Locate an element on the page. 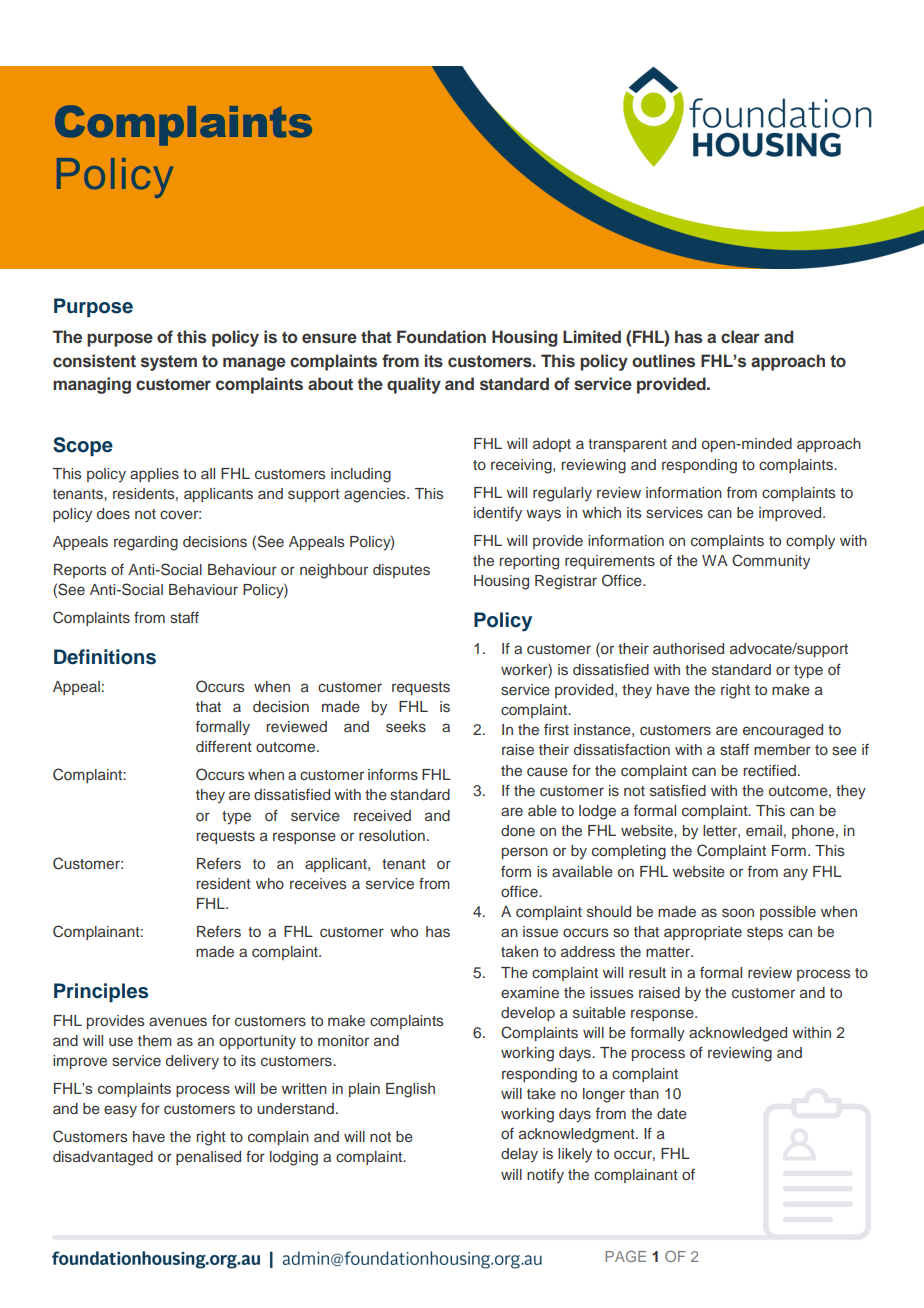 This page has height=1308, width=924. Foundation is located at coordinates (441, 336).
